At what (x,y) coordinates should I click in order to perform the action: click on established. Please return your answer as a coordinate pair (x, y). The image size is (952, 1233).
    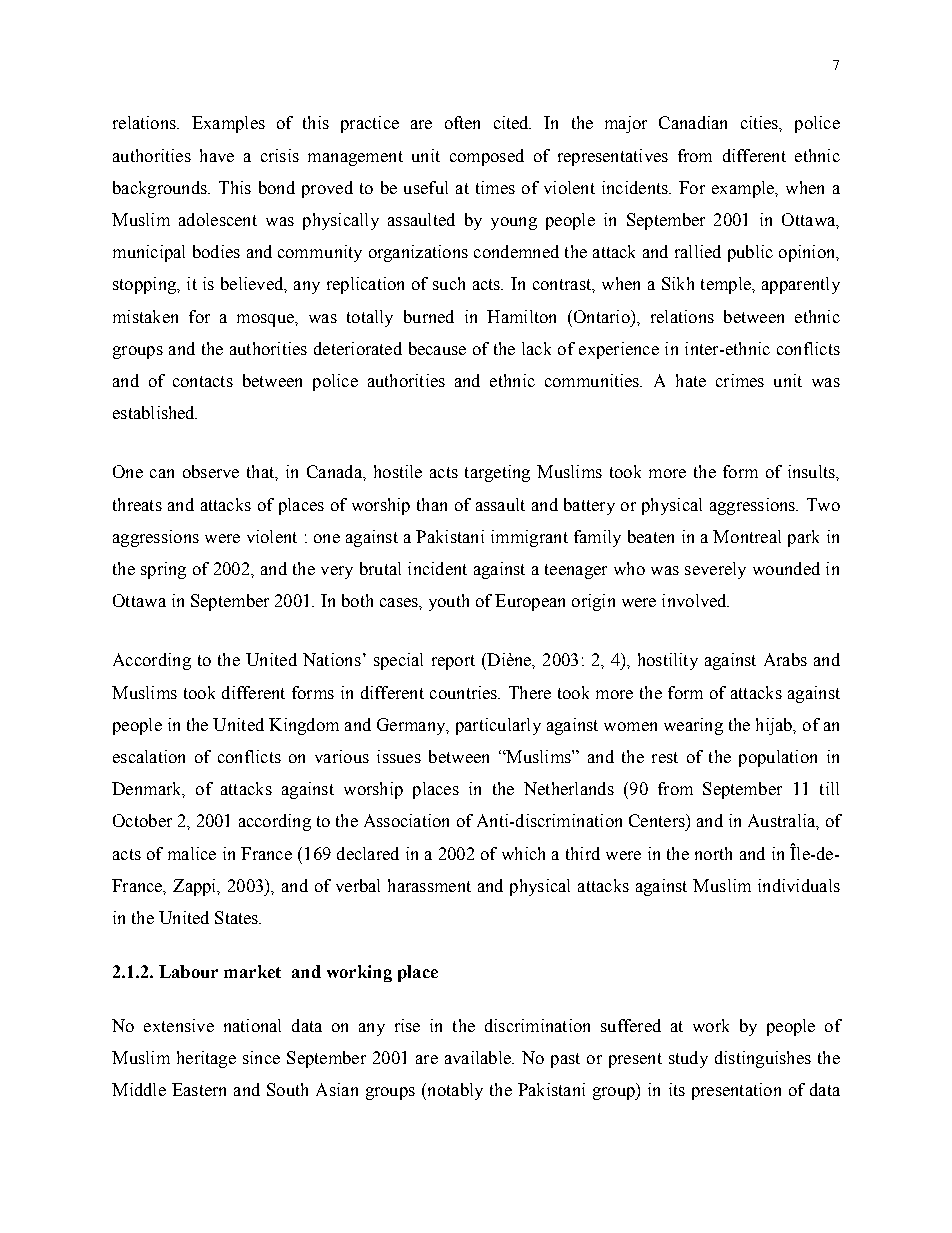
    Looking at the image, I should click on (155, 412).
